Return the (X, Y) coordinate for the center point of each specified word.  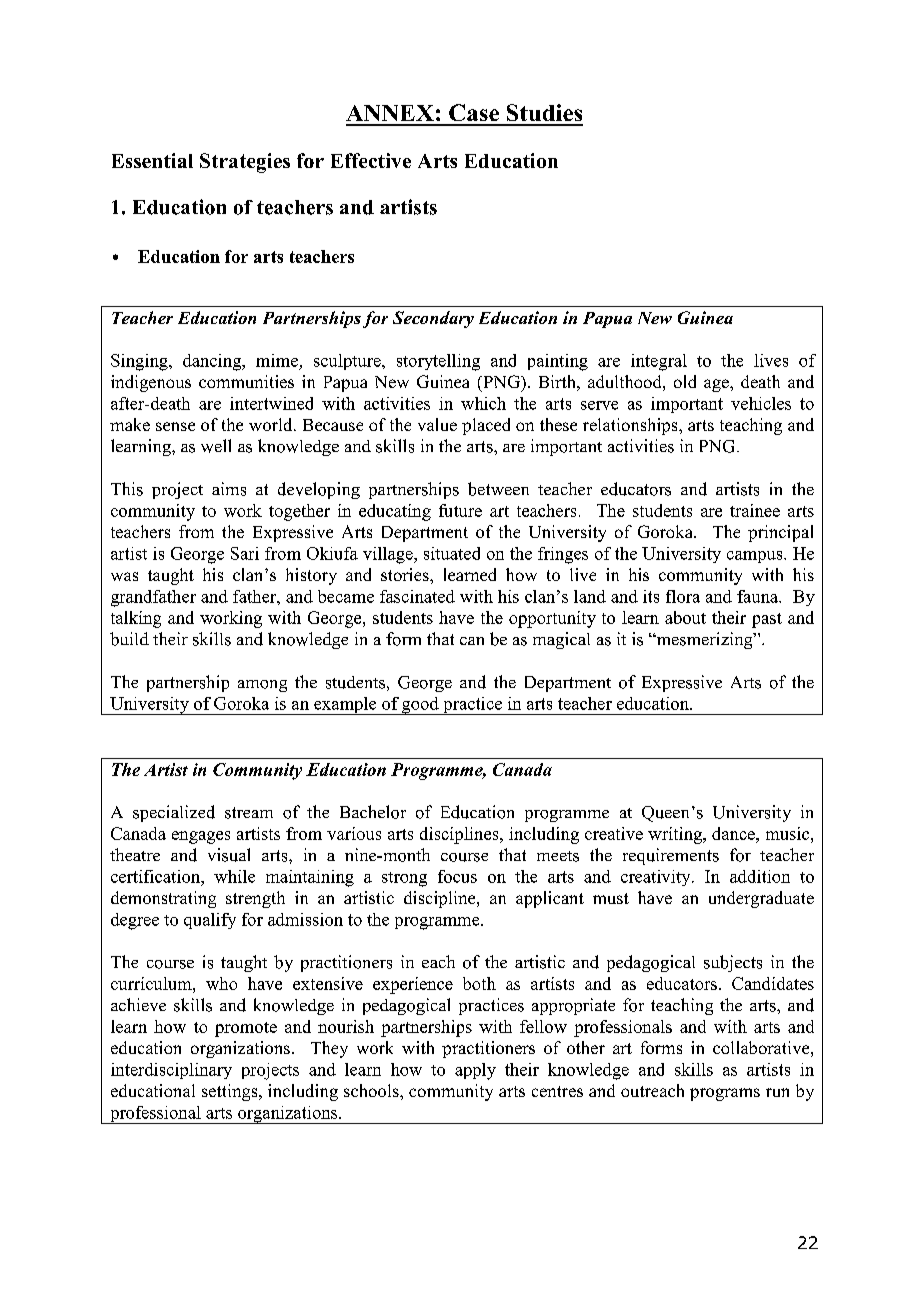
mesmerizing (704, 640)
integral (659, 362)
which (483, 403)
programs (725, 1094)
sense (175, 426)
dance (734, 833)
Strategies (245, 163)
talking (136, 619)
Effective (371, 160)
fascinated (417, 596)
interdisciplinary (171, 1071)
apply (475, 1071)
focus (457, 876)
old (685, 381)
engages (201, 837)
